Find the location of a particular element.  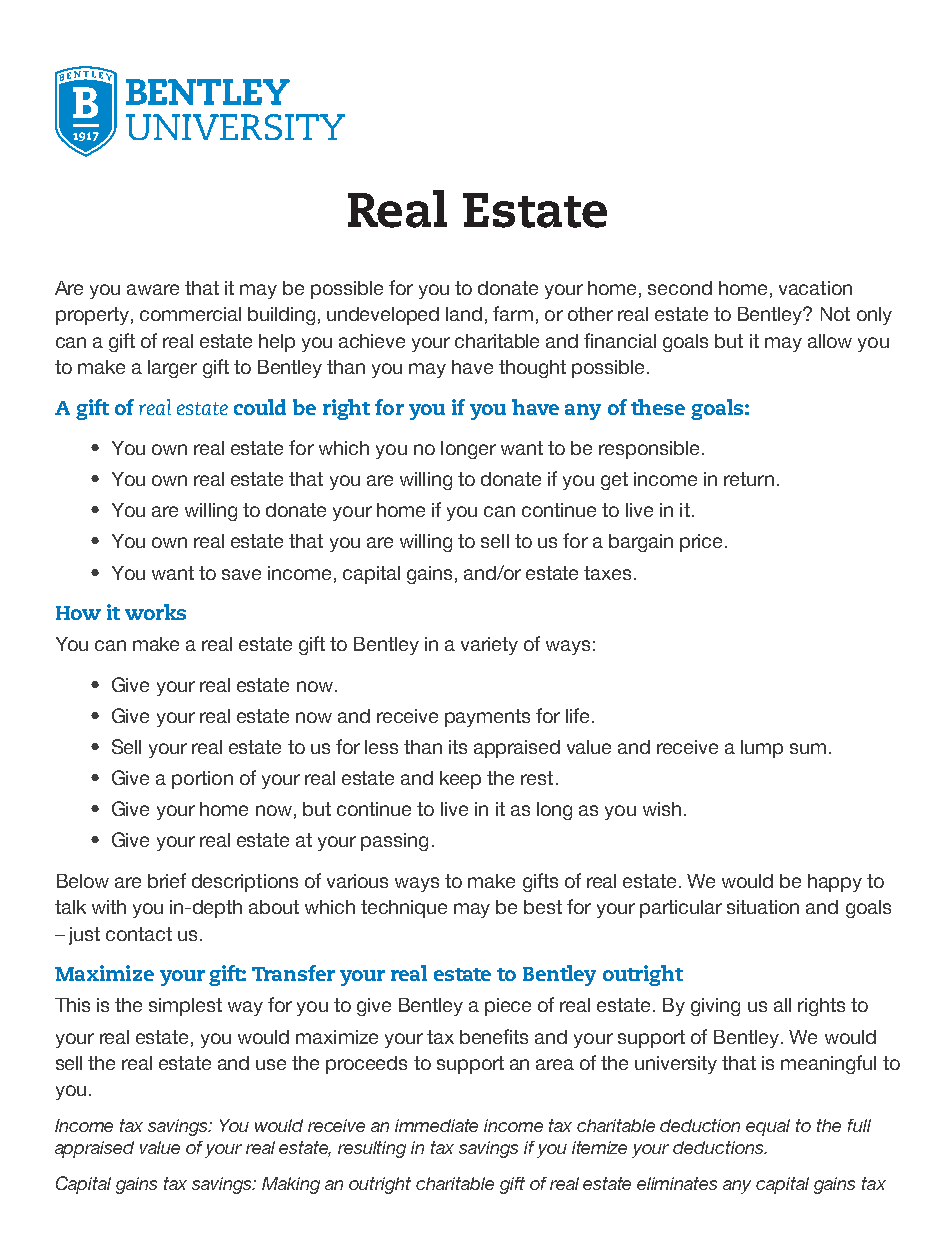

Making is located at coordinates (291, 1185).
